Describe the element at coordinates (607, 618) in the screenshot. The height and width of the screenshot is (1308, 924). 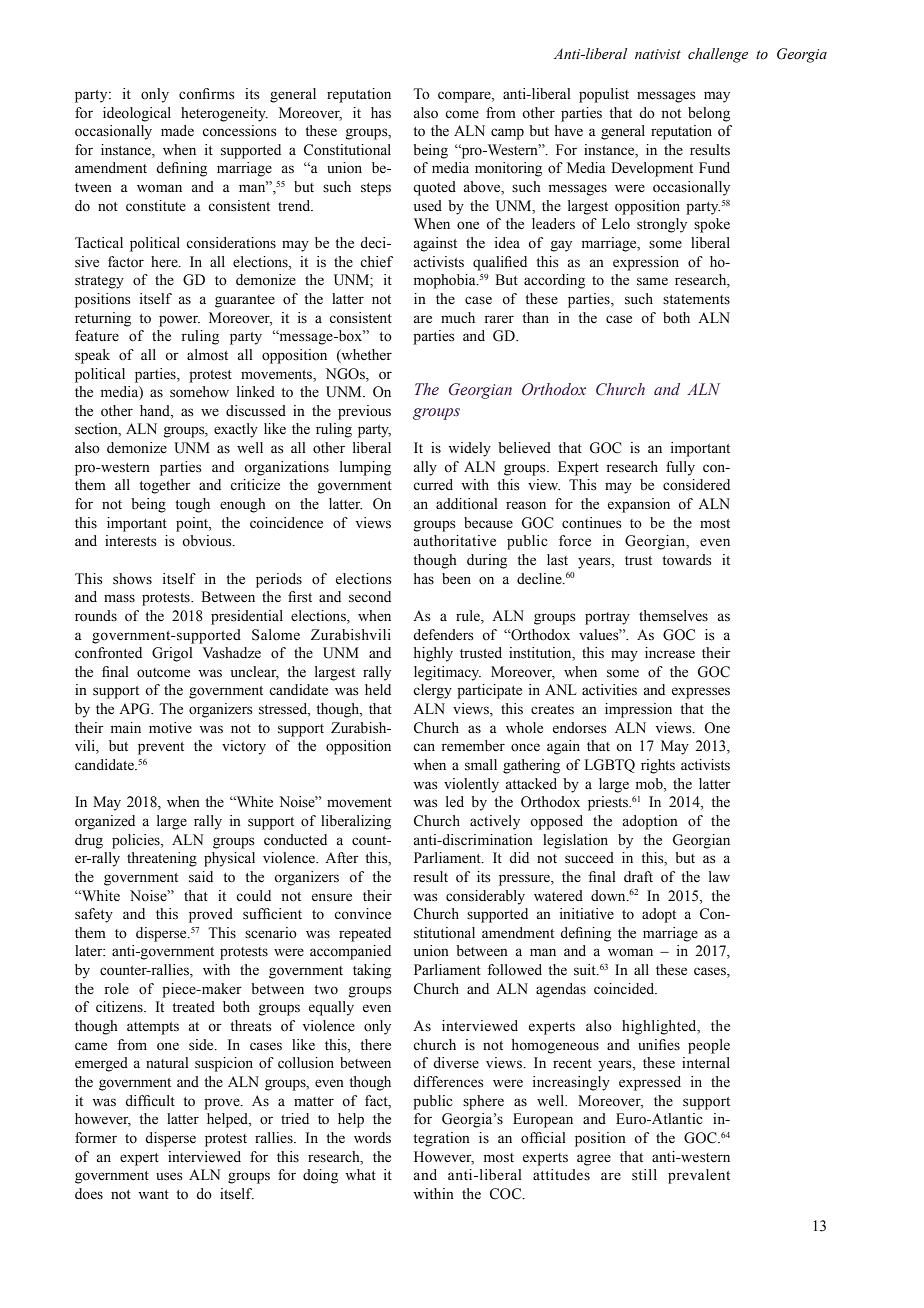
I see `portray` at that location.
